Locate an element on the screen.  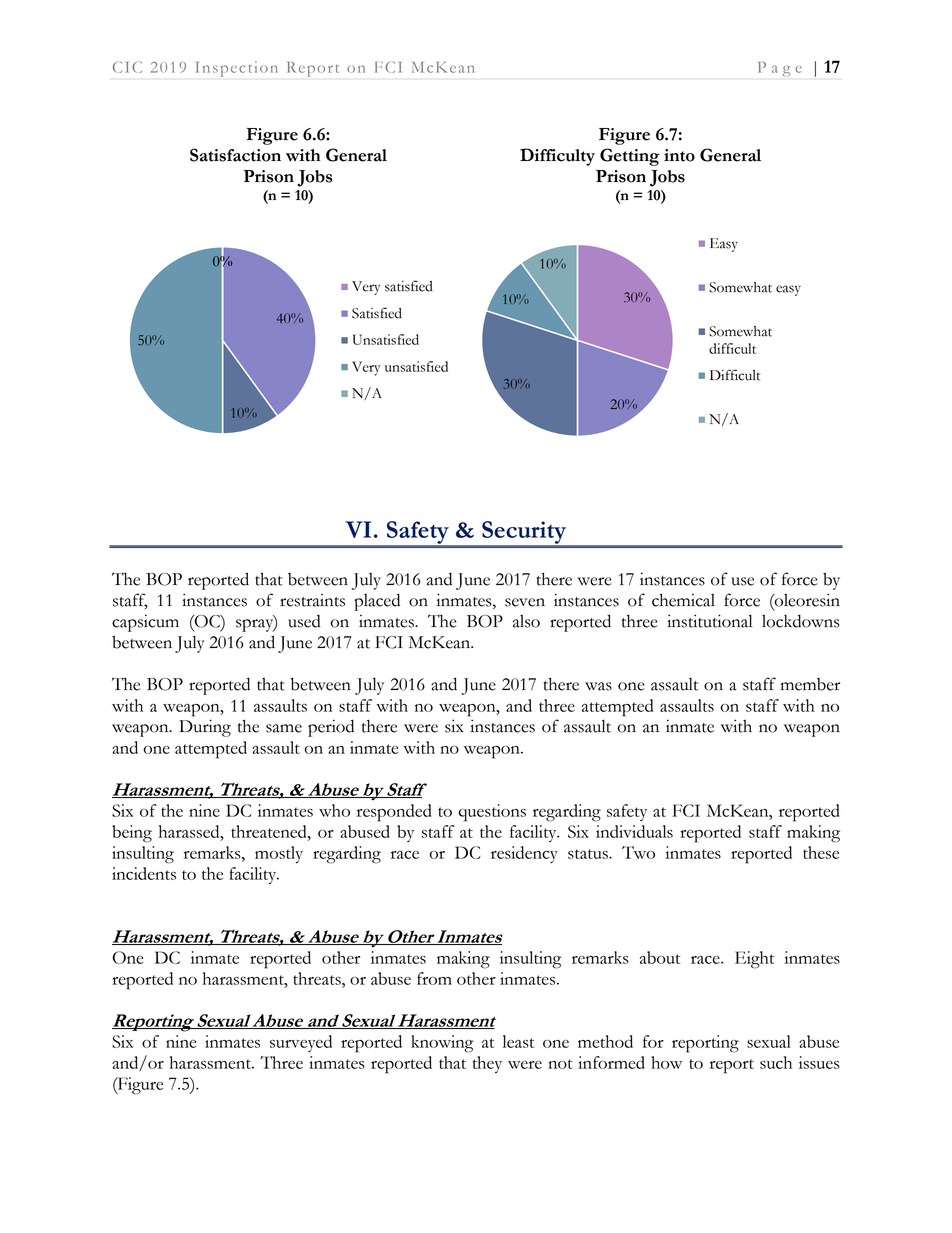
Getting is located at coordinates (630, 157).
